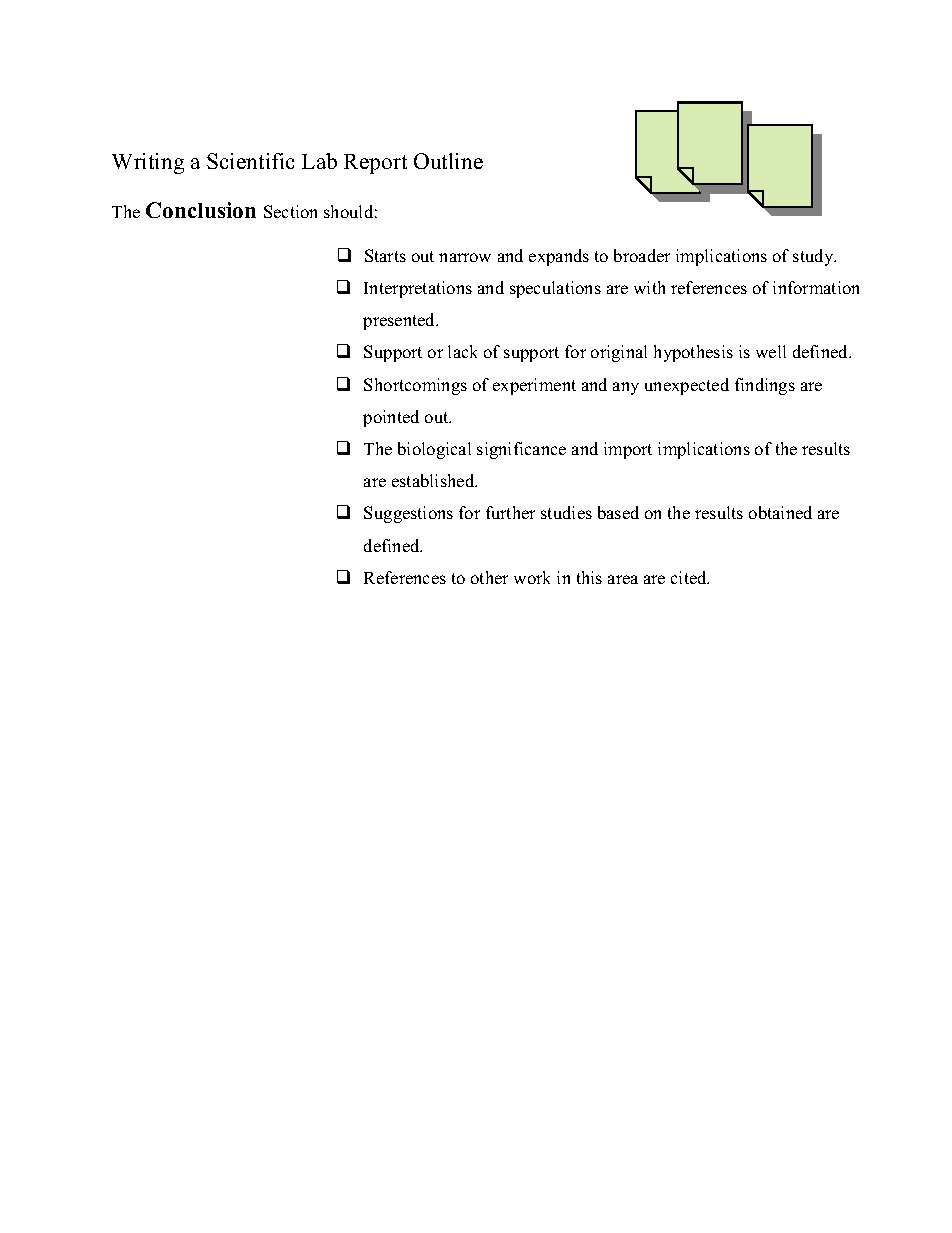  What do you see at coordinates (250, 161) in the page?
I see `Scientific` at bounding box center [250, 161].
